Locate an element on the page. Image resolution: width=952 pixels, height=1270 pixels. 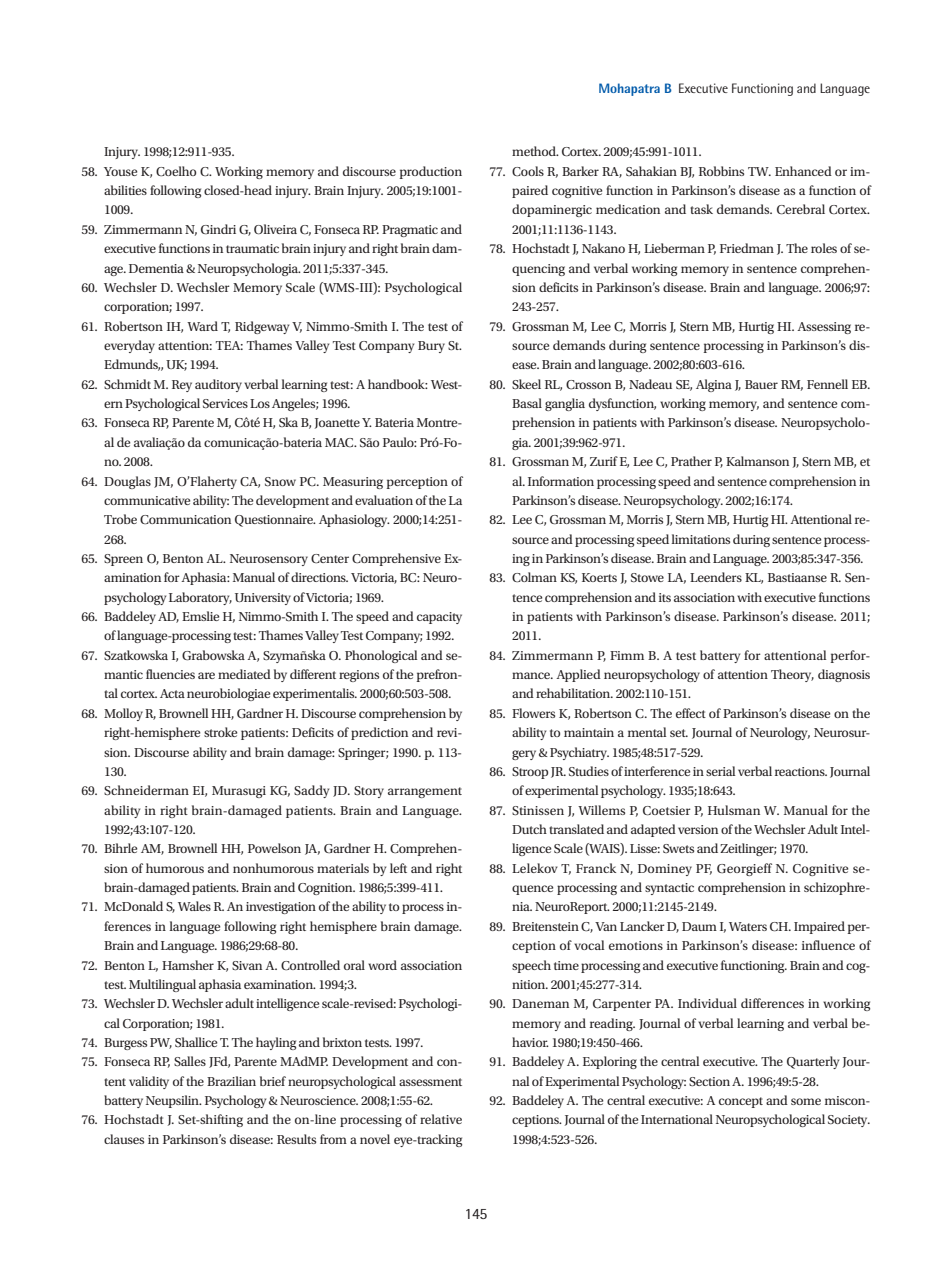
Robbins is located at coordinates (721, 171).
